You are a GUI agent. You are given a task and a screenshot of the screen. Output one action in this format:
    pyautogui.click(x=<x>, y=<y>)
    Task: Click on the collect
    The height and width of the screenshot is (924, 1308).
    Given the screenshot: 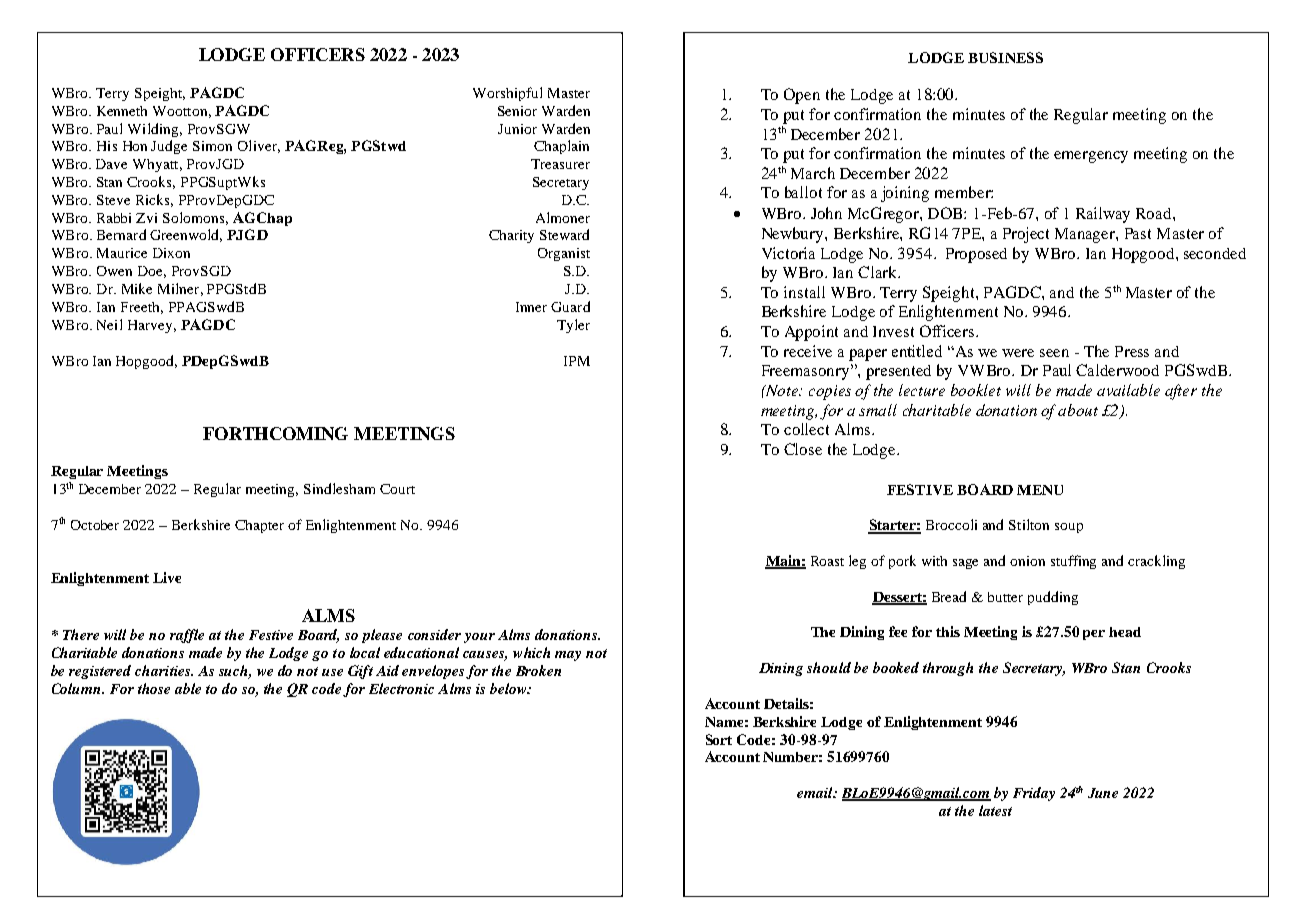 What is the action you would take?
    pyautogui.click(x=806, y=429)
